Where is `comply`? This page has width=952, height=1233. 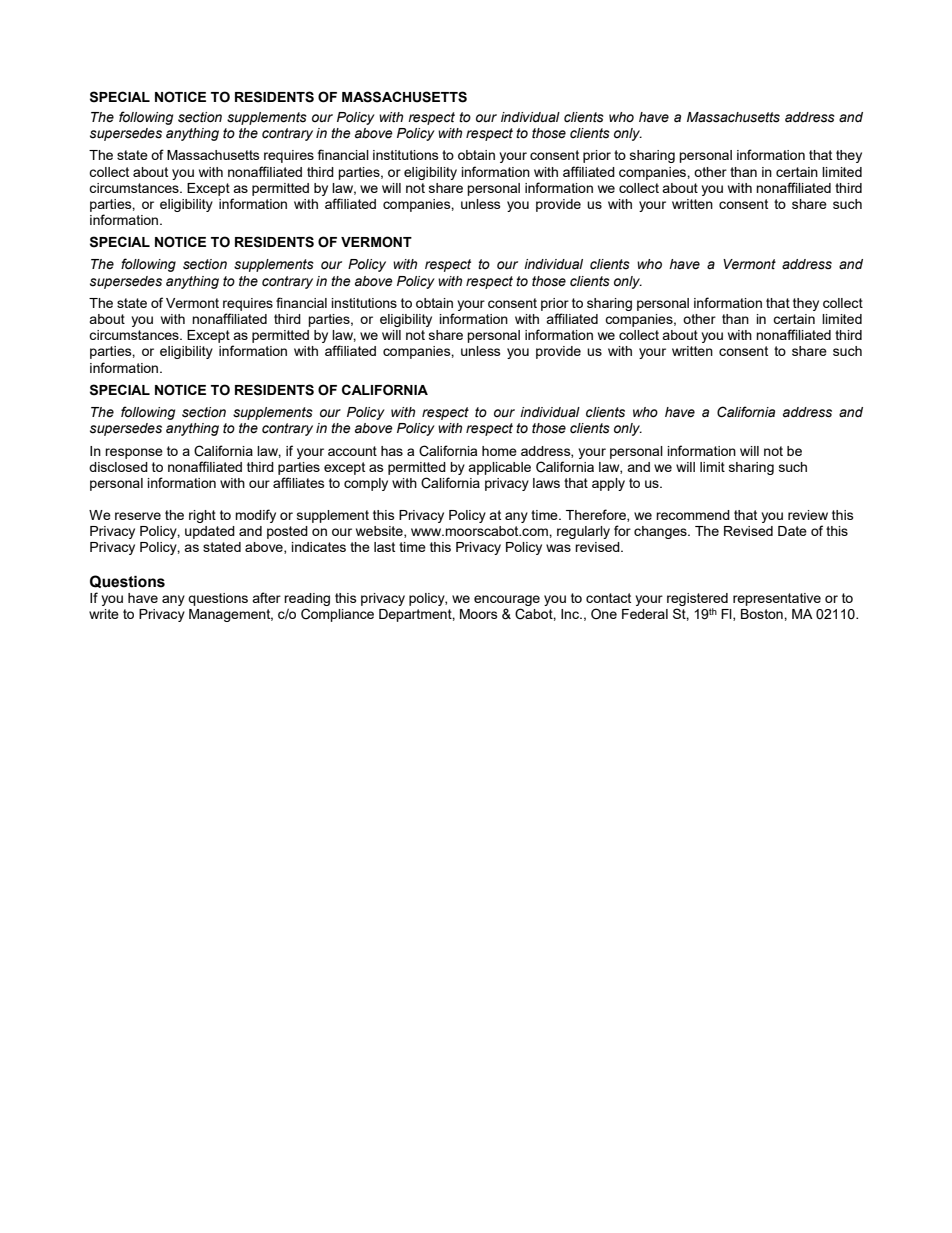 comply is located at coordinates (366, 484).
